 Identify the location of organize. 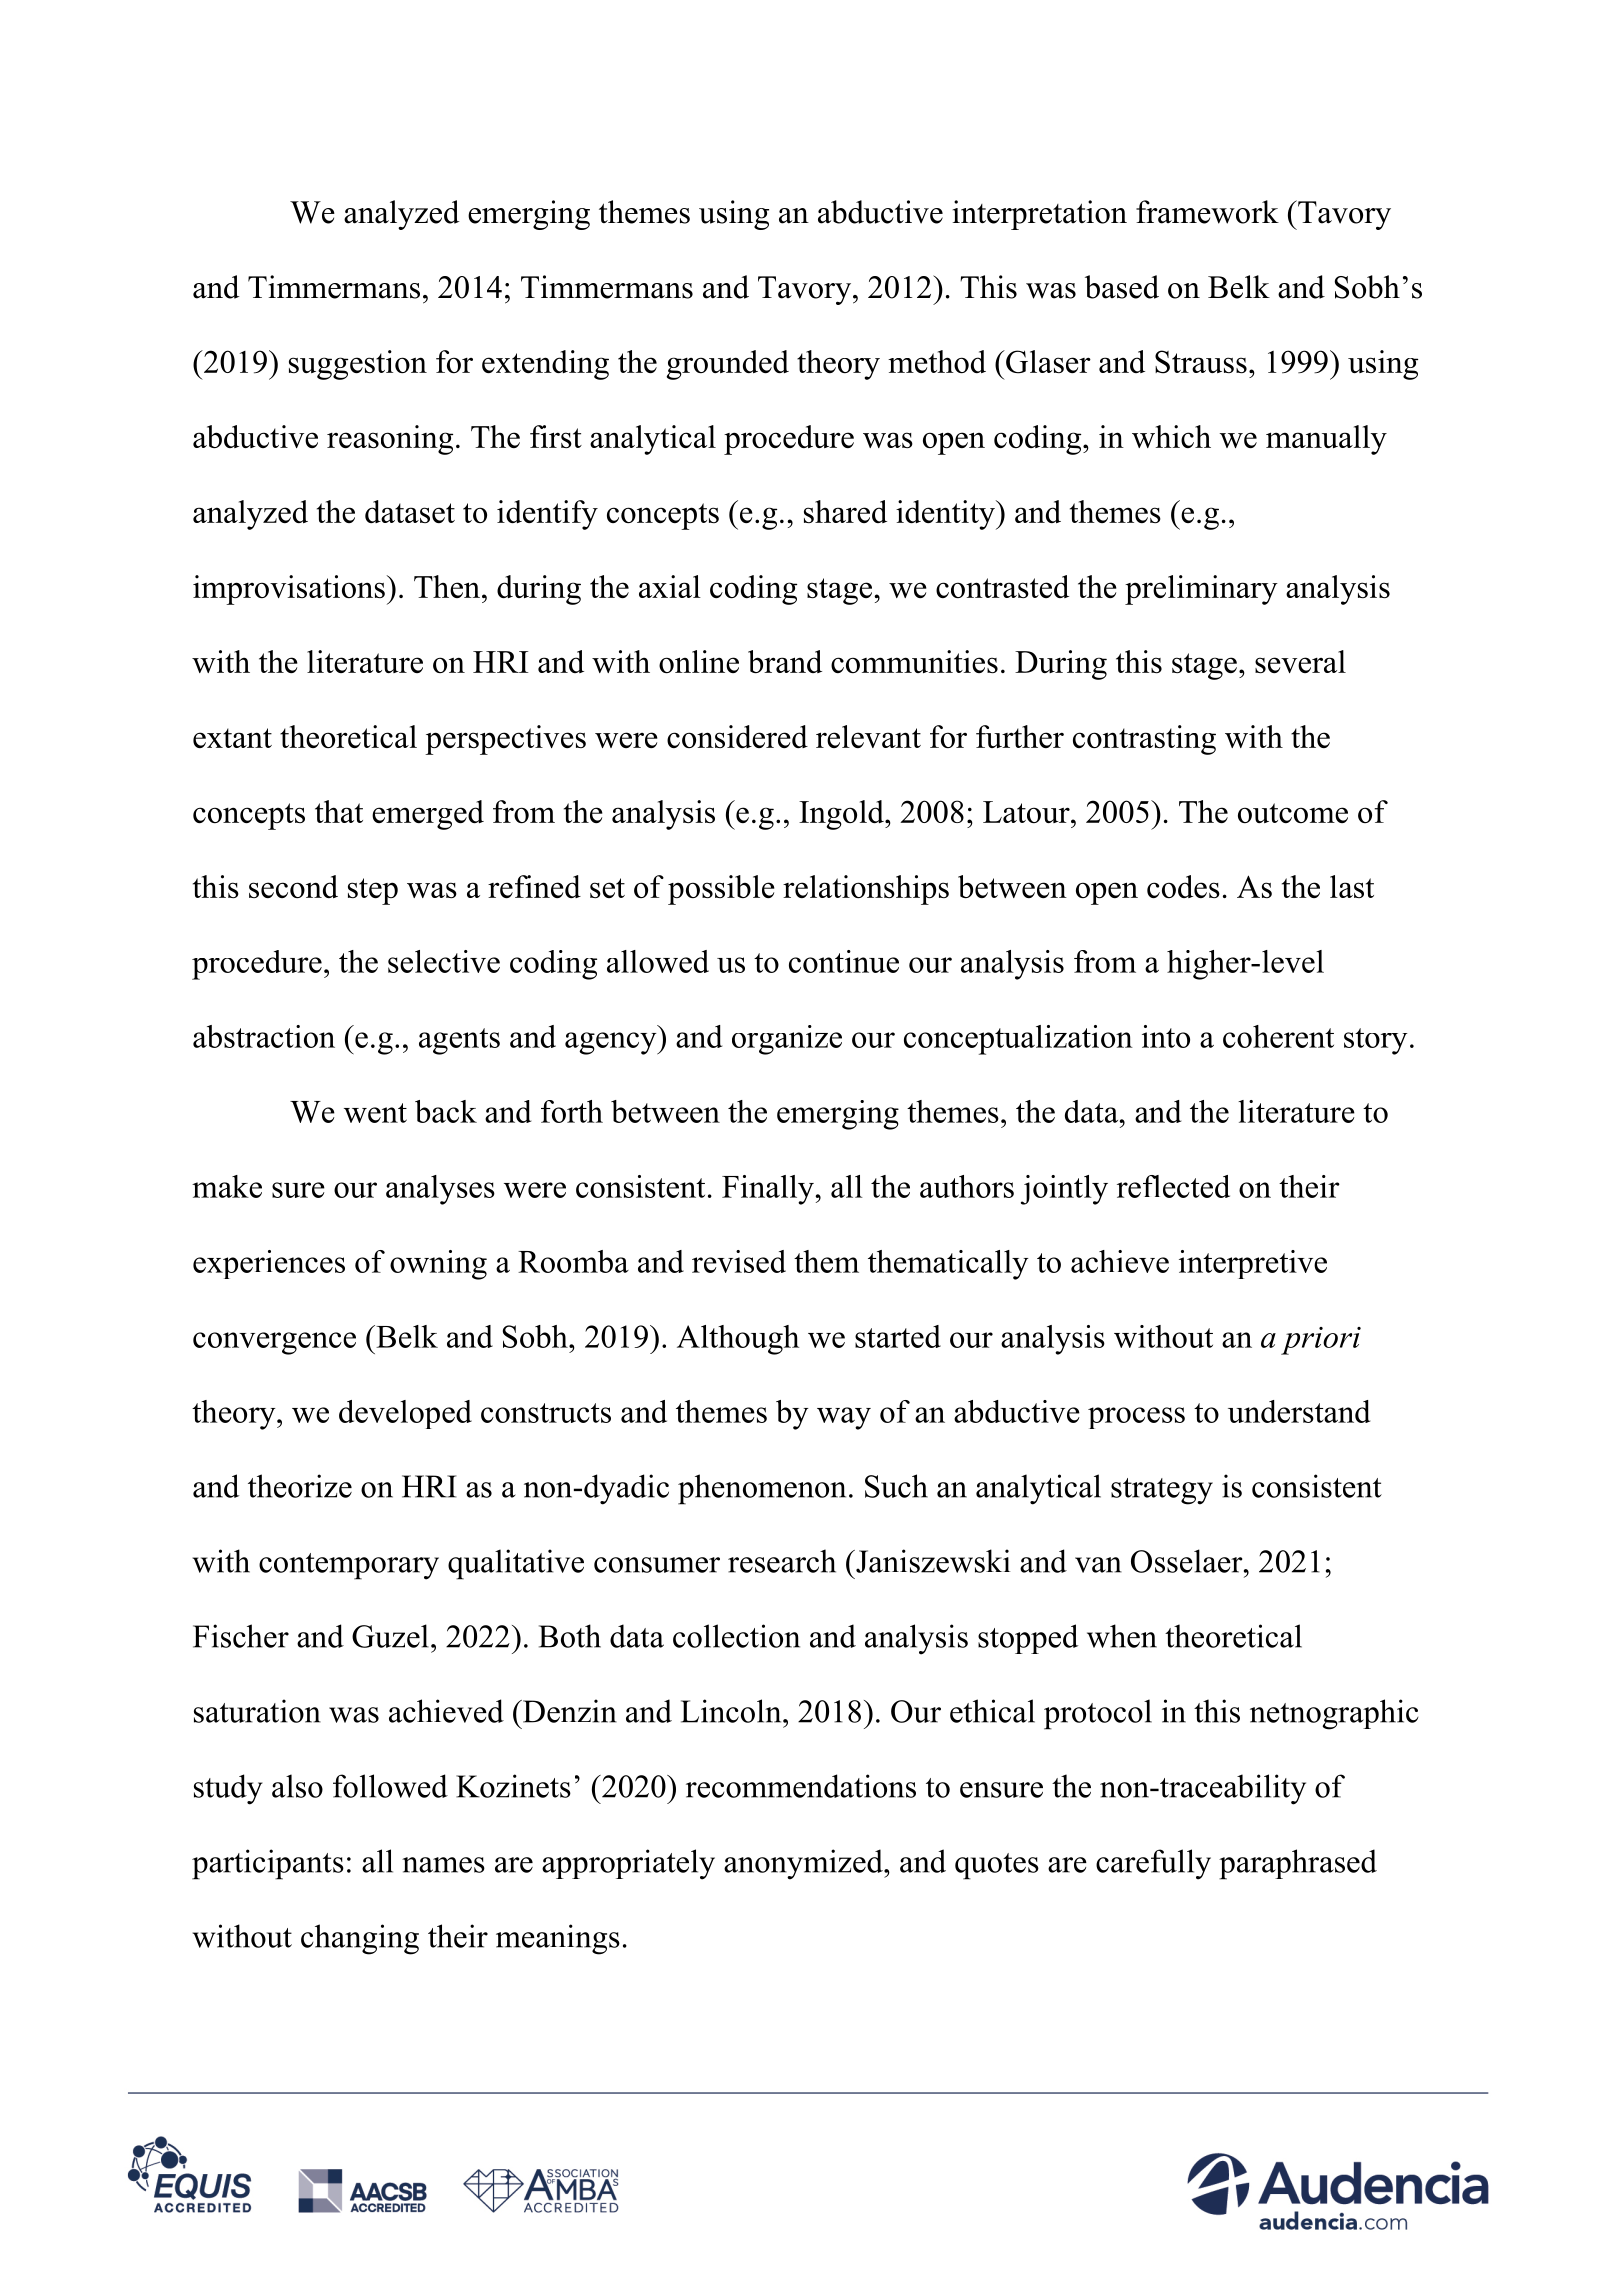
(787, 1040).
